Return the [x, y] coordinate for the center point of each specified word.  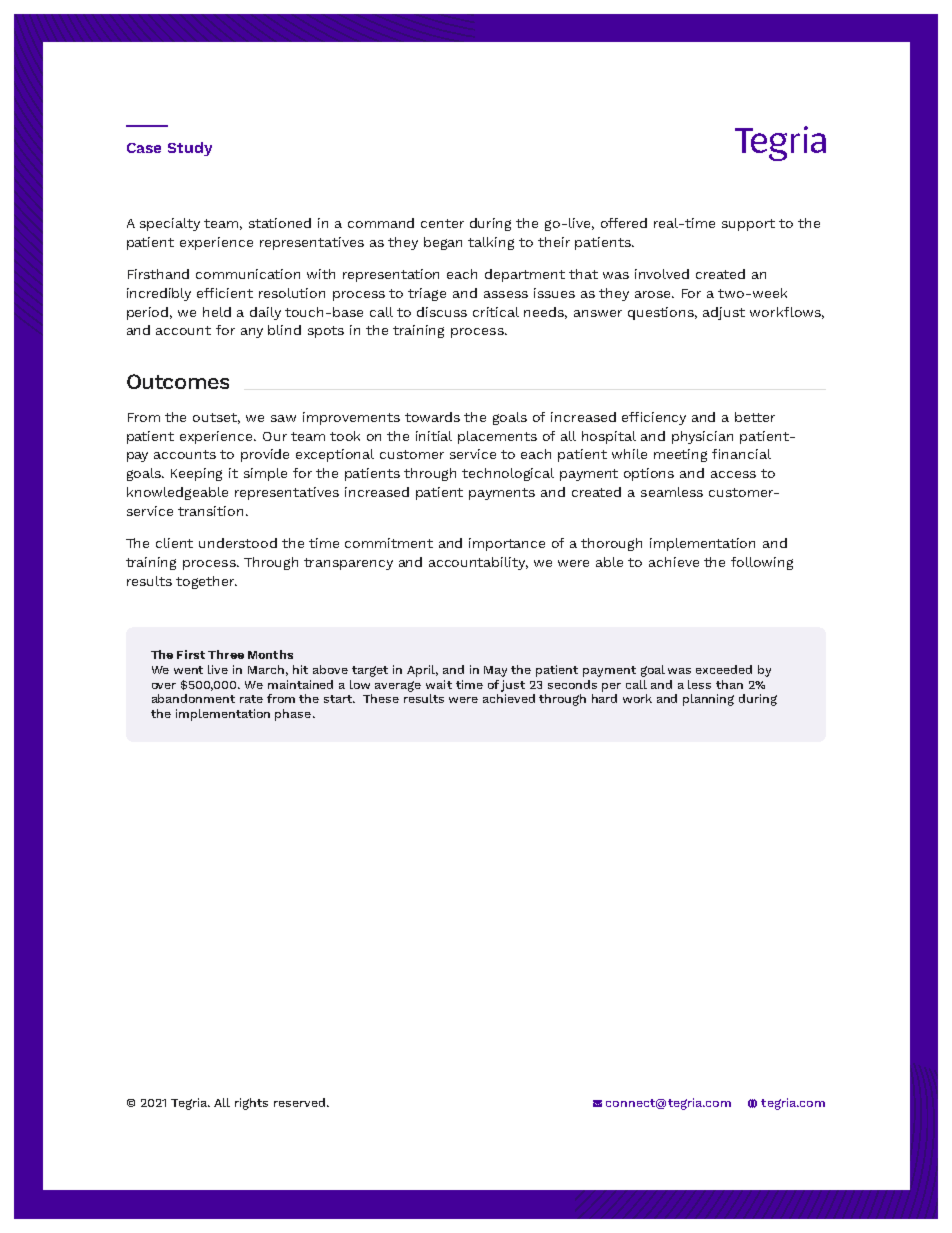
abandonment [193, 698]
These [381, 698]
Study [190, 149]
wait [439, 684]
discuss [442, 312]
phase [293, 715]
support [748, 225]
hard [604, 698]
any [252, 333]
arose [654, 294]
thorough [611, 544]
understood [238, 543]
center [442, 223]
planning [708, 700]
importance [507, 544]
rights [251, 1104]
